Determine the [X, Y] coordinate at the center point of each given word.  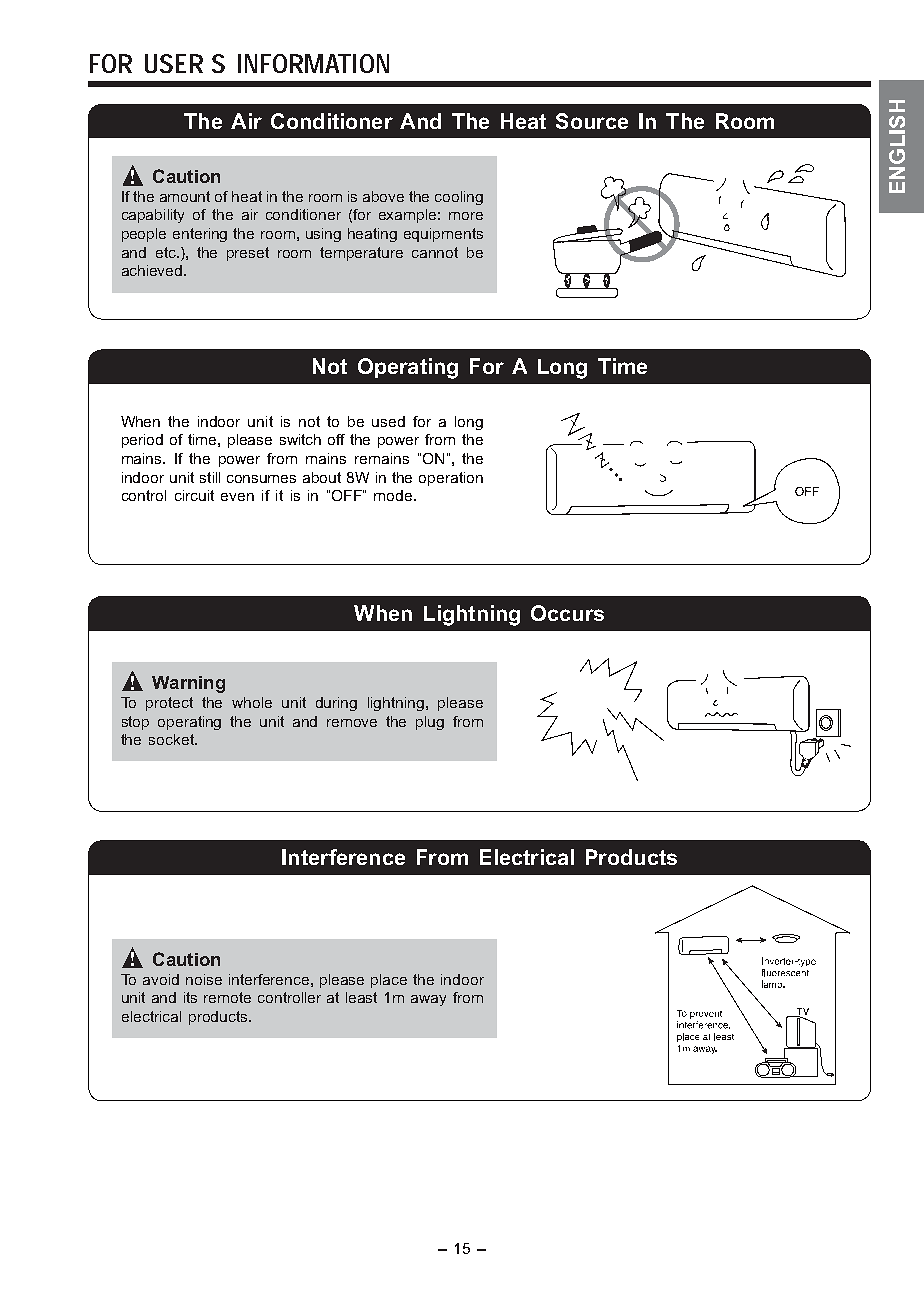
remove [352, 723]
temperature [361, 254]
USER [174, 63]
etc [167, 252]
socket [172, 739]
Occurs [567, 613]
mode [393, 495]
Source [592, 121]
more [466, 216]
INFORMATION [313, 63]
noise [204, 979]
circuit [194, 495]
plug [430, 723]
